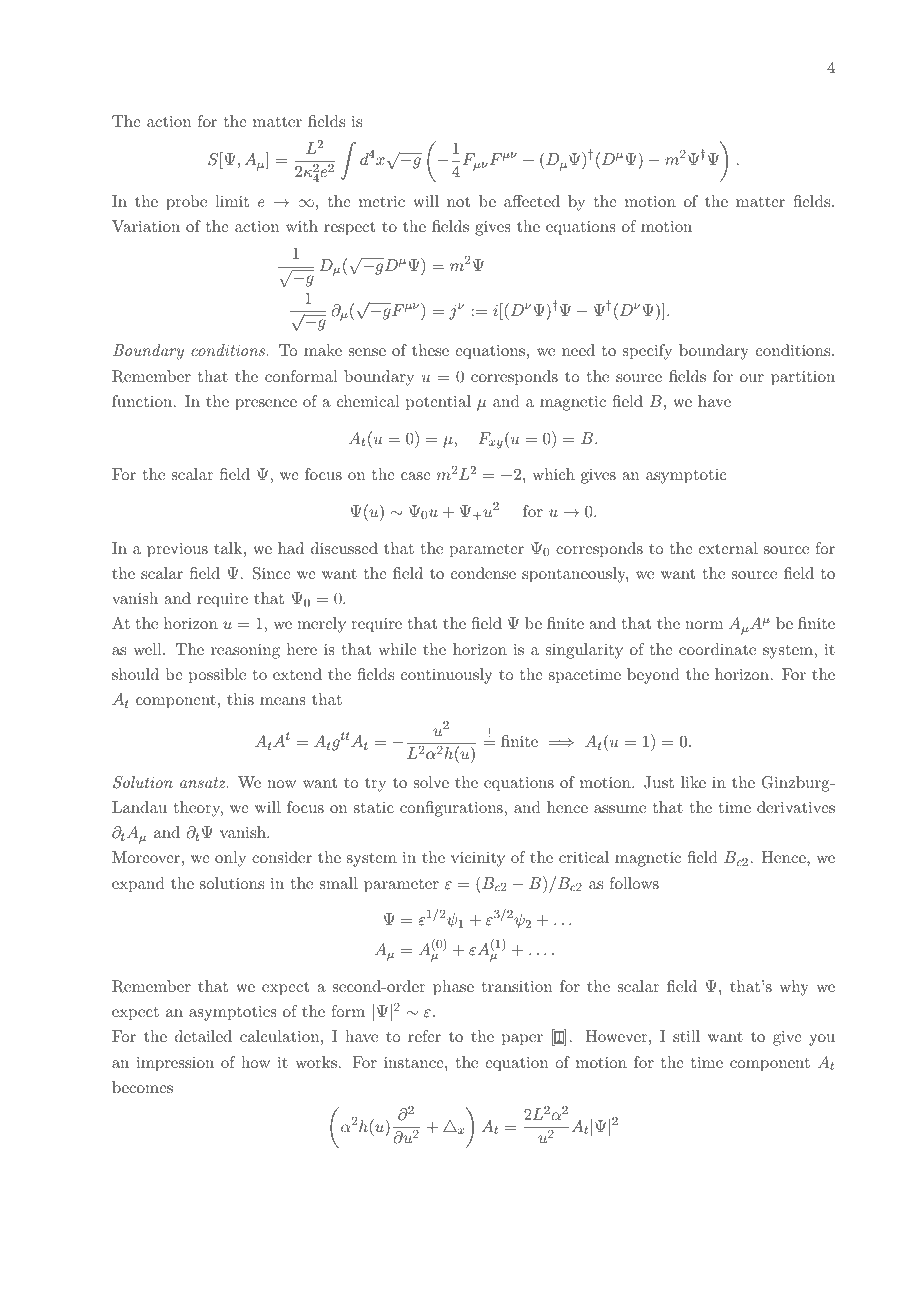 The width and height of the screenshot is (924, 1308). What do you see at coordinates (266, 405) in the screenshot?
I see `presence` at bounding box center [266, 405].
